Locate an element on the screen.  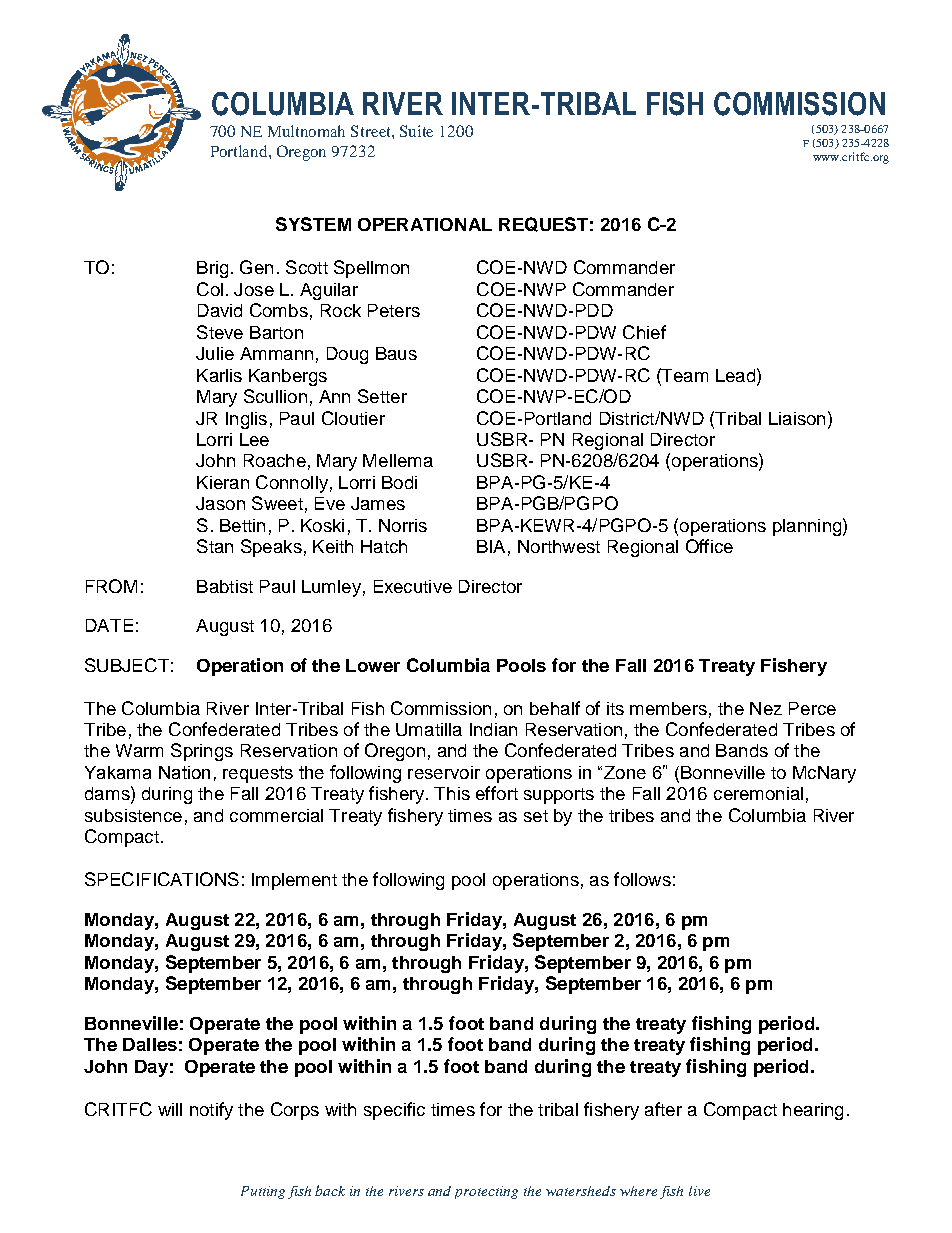
ceremonial is located at coordinates (758, 793).
